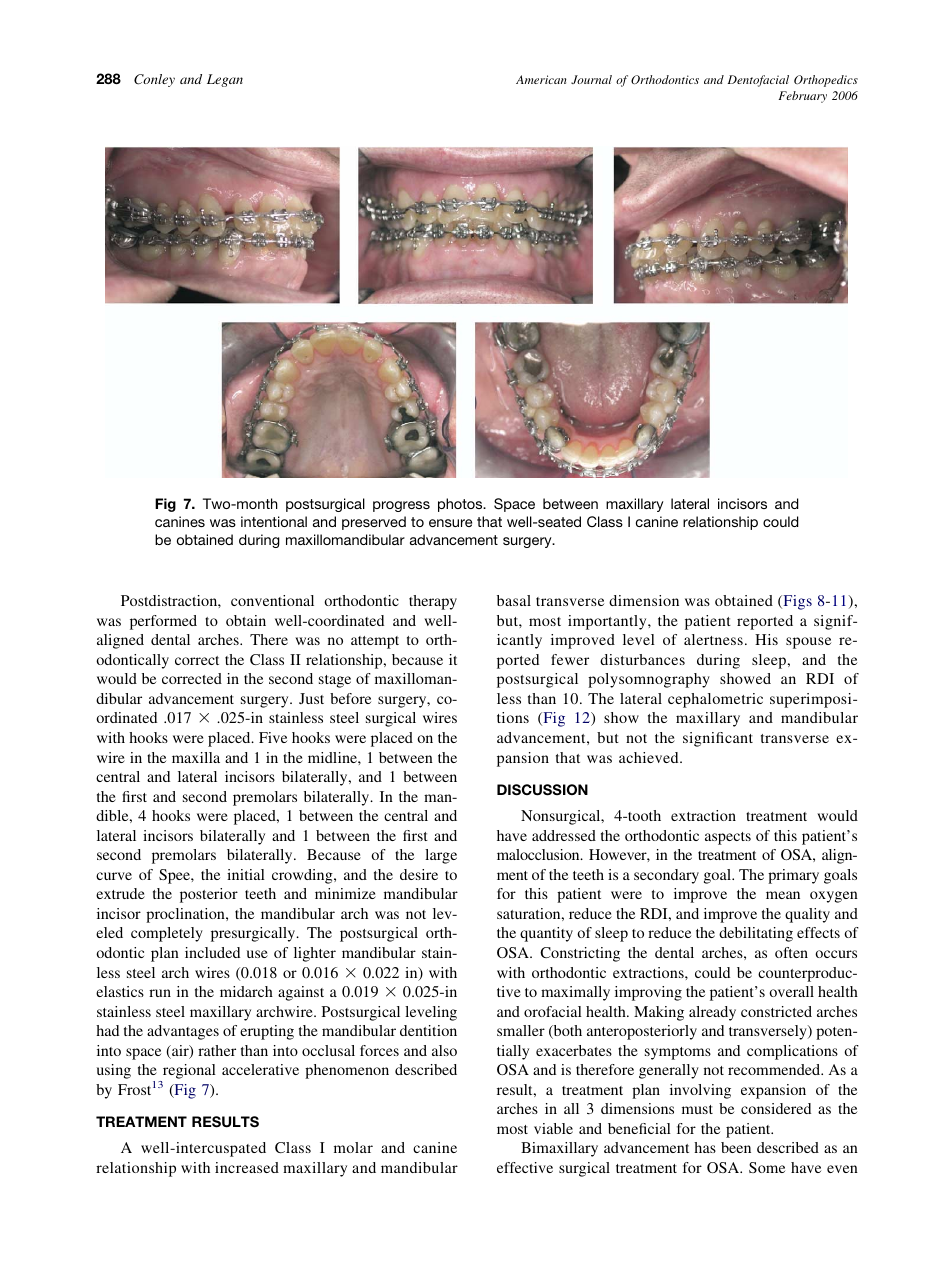 The height and width of the document is (1275, 952). What do you see at coordinates (163, 622) in the document?
I see `performed` at bounding box center [163, 622].
